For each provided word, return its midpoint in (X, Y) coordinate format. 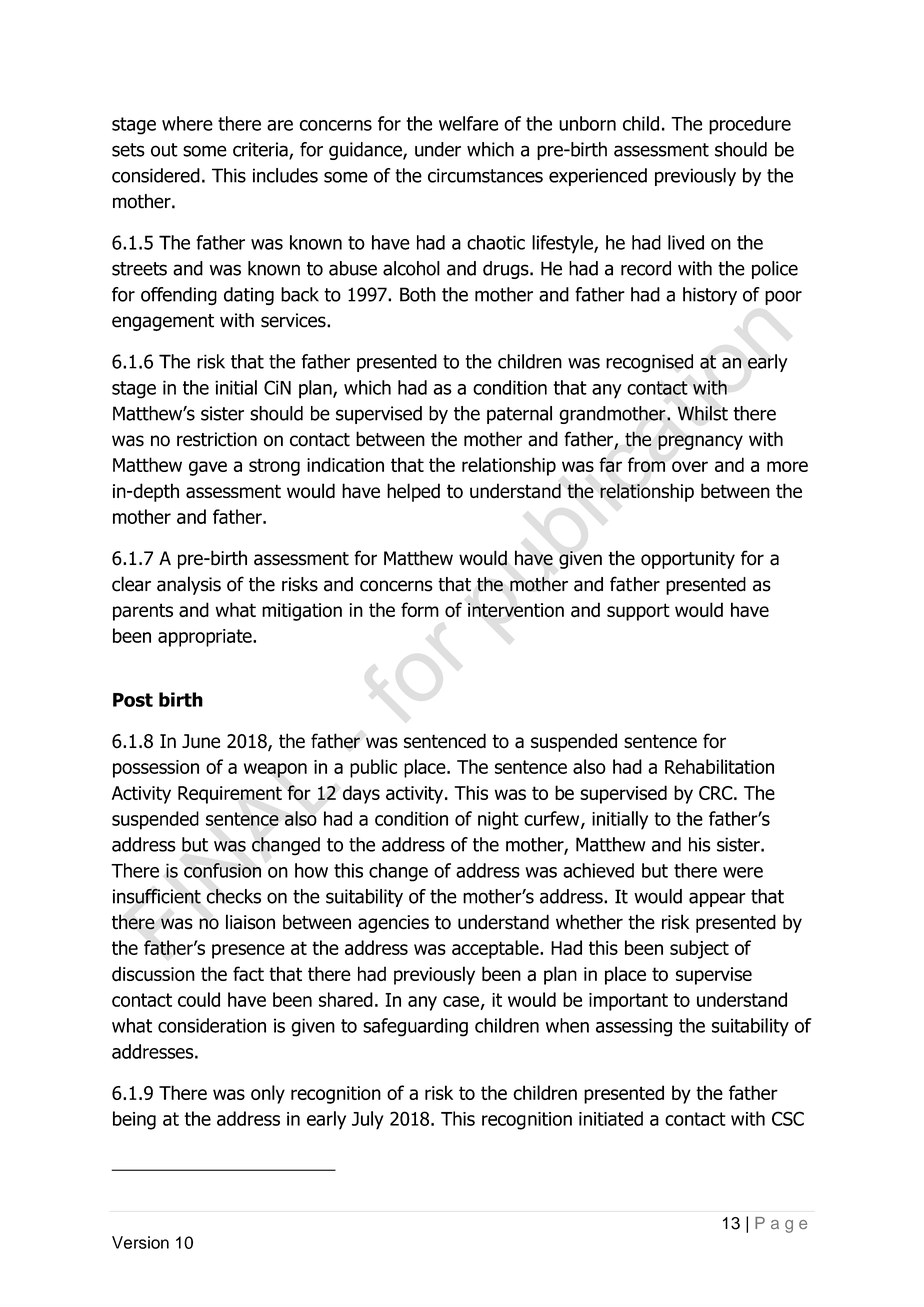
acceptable (496, 949)
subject (699, 949)
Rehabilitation (719, 766)
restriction (217, 439)
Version (140, 1242)
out (164, 150)
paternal (519, 415)
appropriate (206, 638)
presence (248, 951)
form (420, 610)
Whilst (703, 413)
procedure (750, 125)
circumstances (485, 175)
